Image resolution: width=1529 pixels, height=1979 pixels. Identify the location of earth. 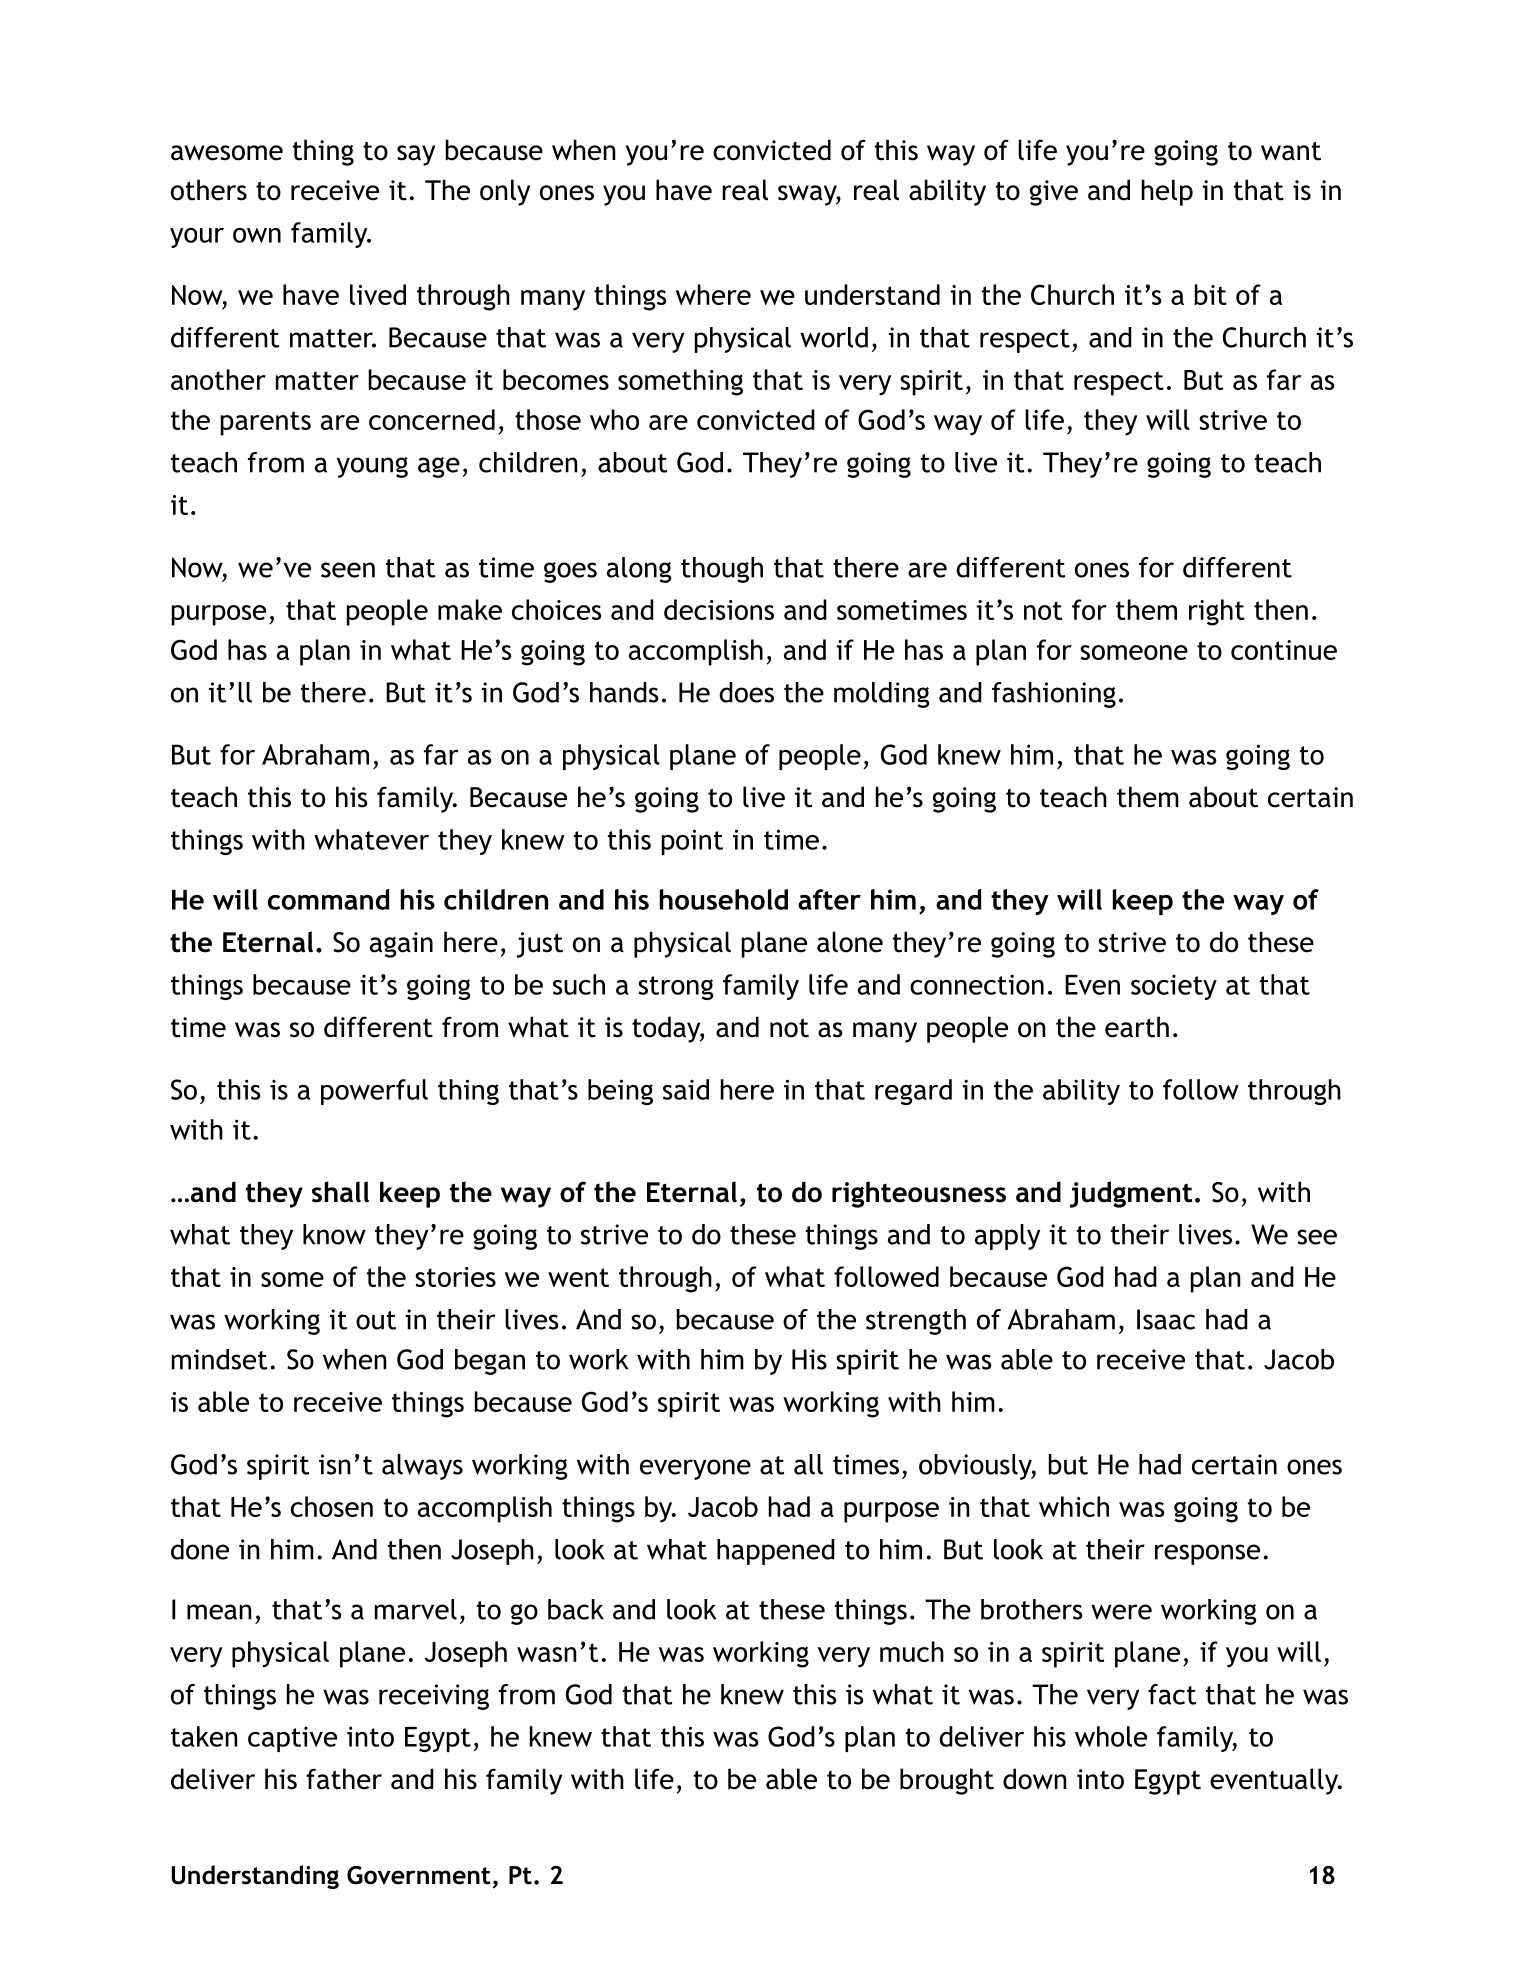
(1137, 1027).
